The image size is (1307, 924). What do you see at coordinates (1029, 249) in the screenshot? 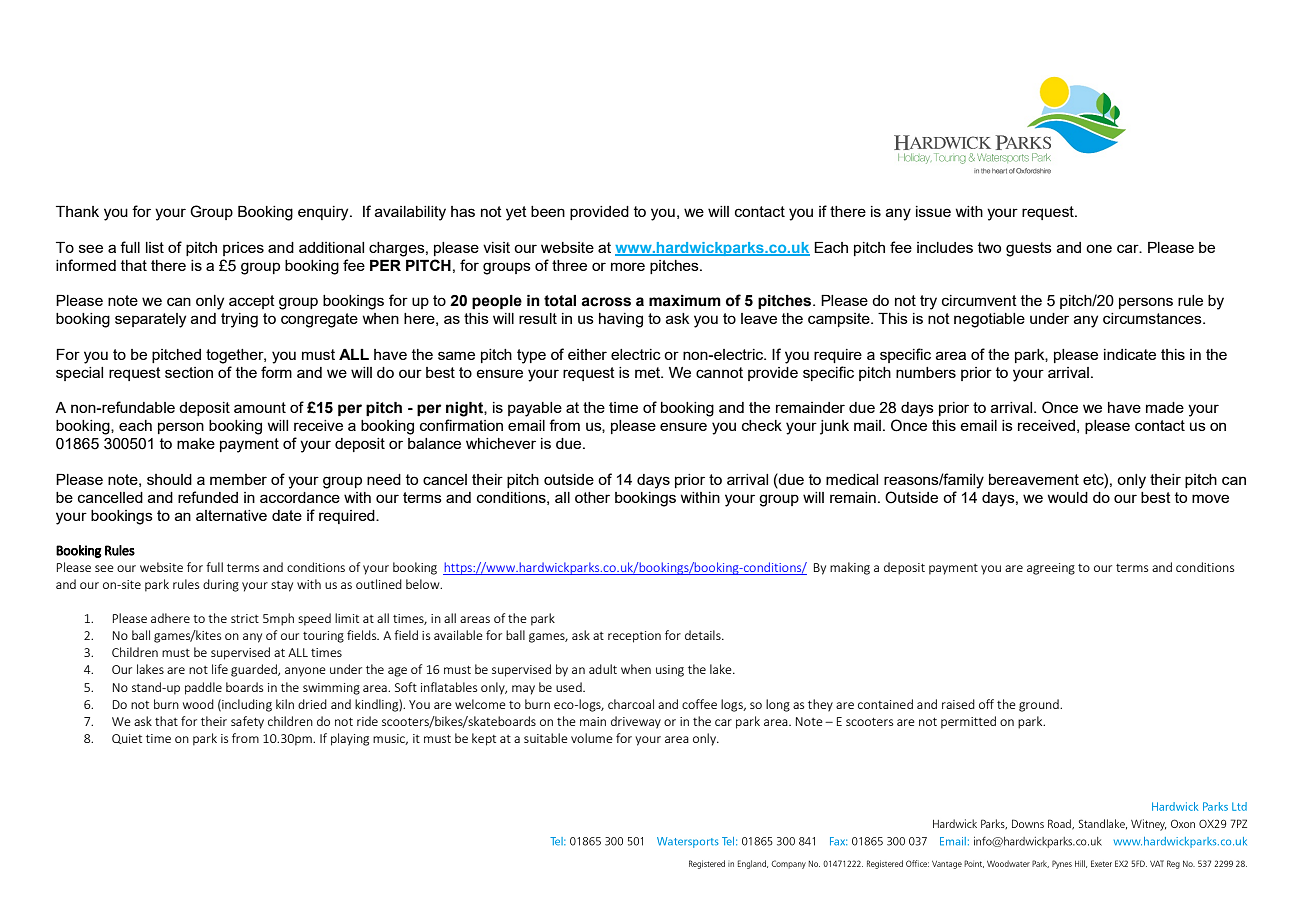
I see `guests` at bounding box center [1029, 249].
